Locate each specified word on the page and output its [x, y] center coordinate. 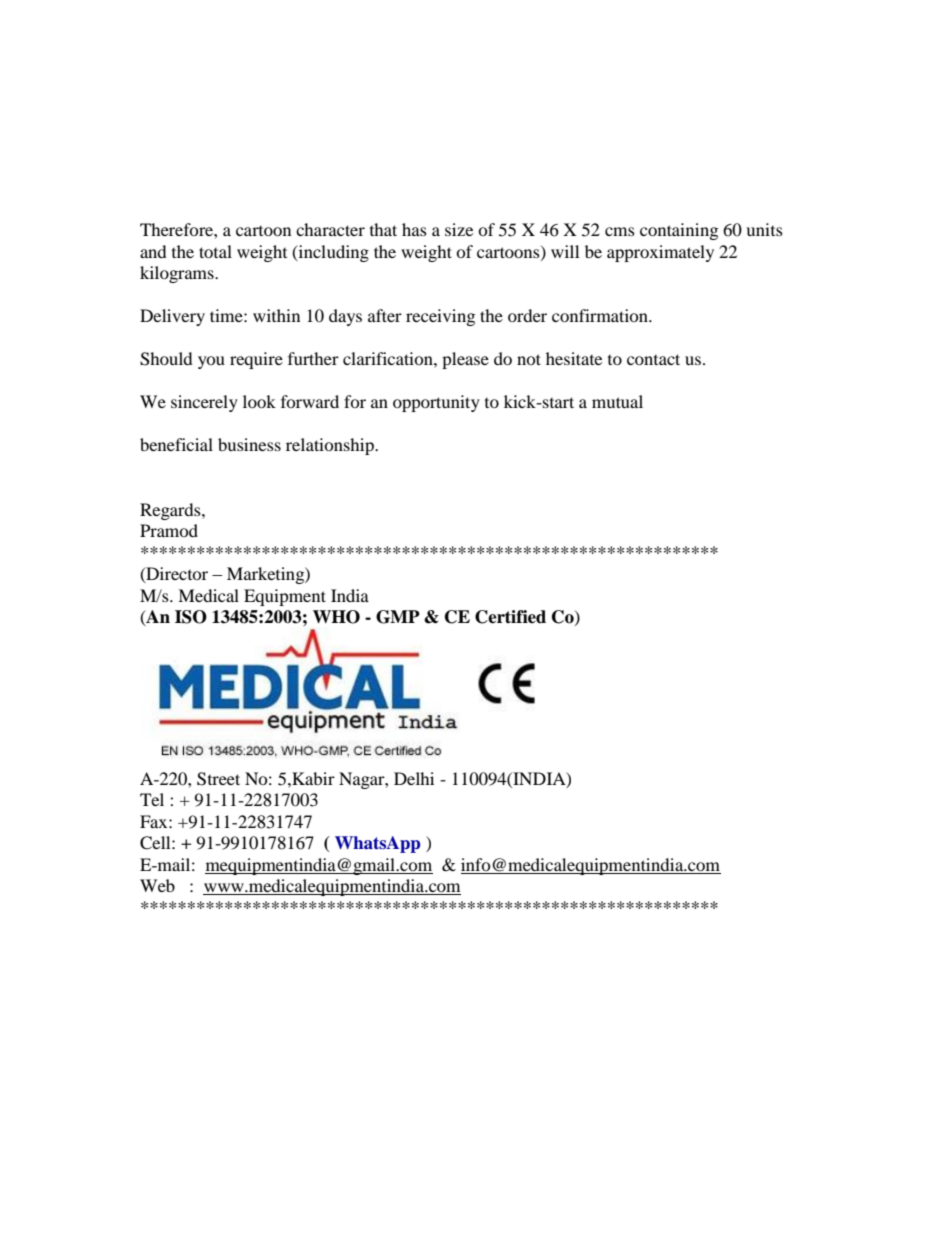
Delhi [414, 778]
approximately [660, 253]
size [459, 229]
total [215, 251]
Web [157, 885]
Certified [510, 617]
